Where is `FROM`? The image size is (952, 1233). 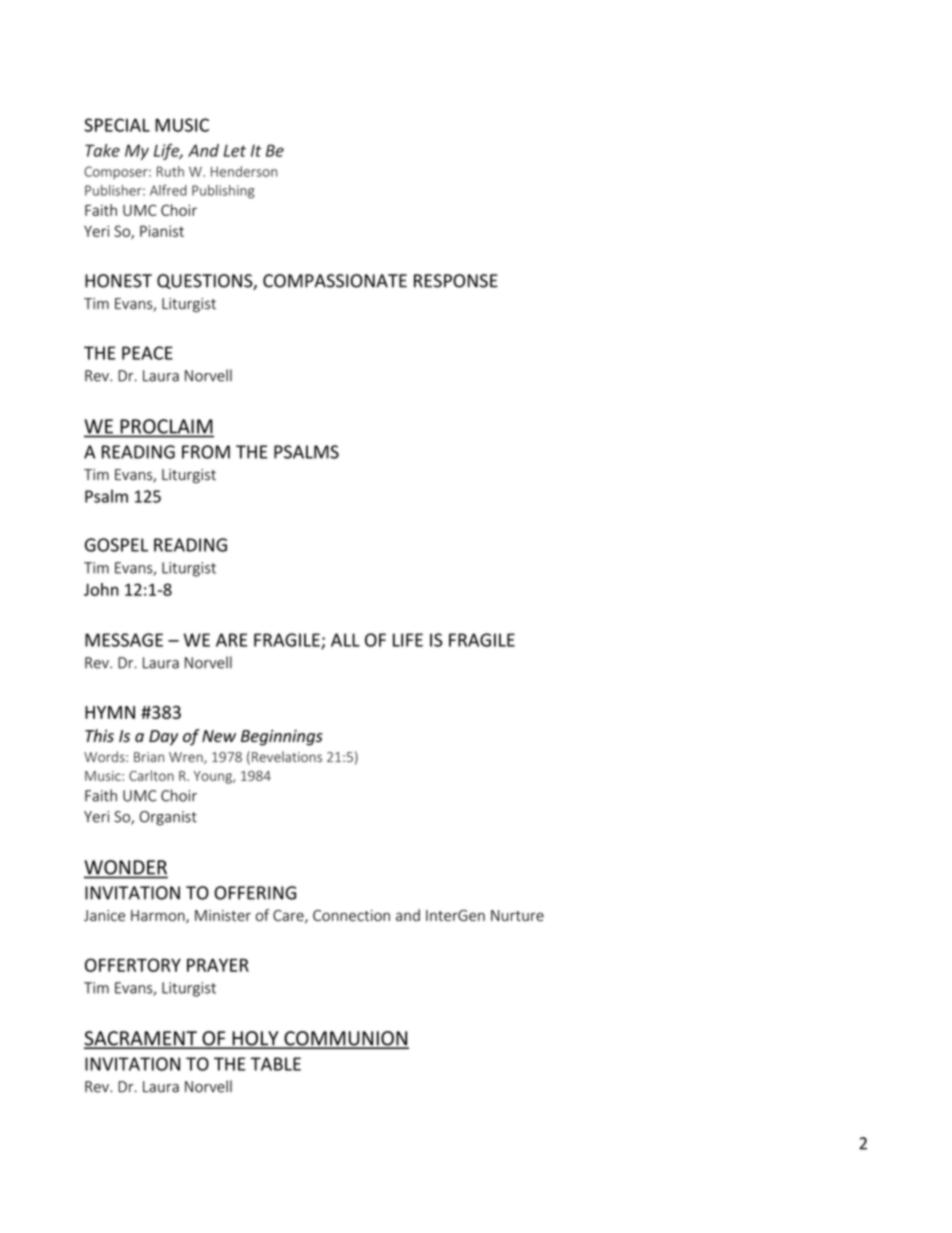 FROM is located at coordinates (206, 452).
